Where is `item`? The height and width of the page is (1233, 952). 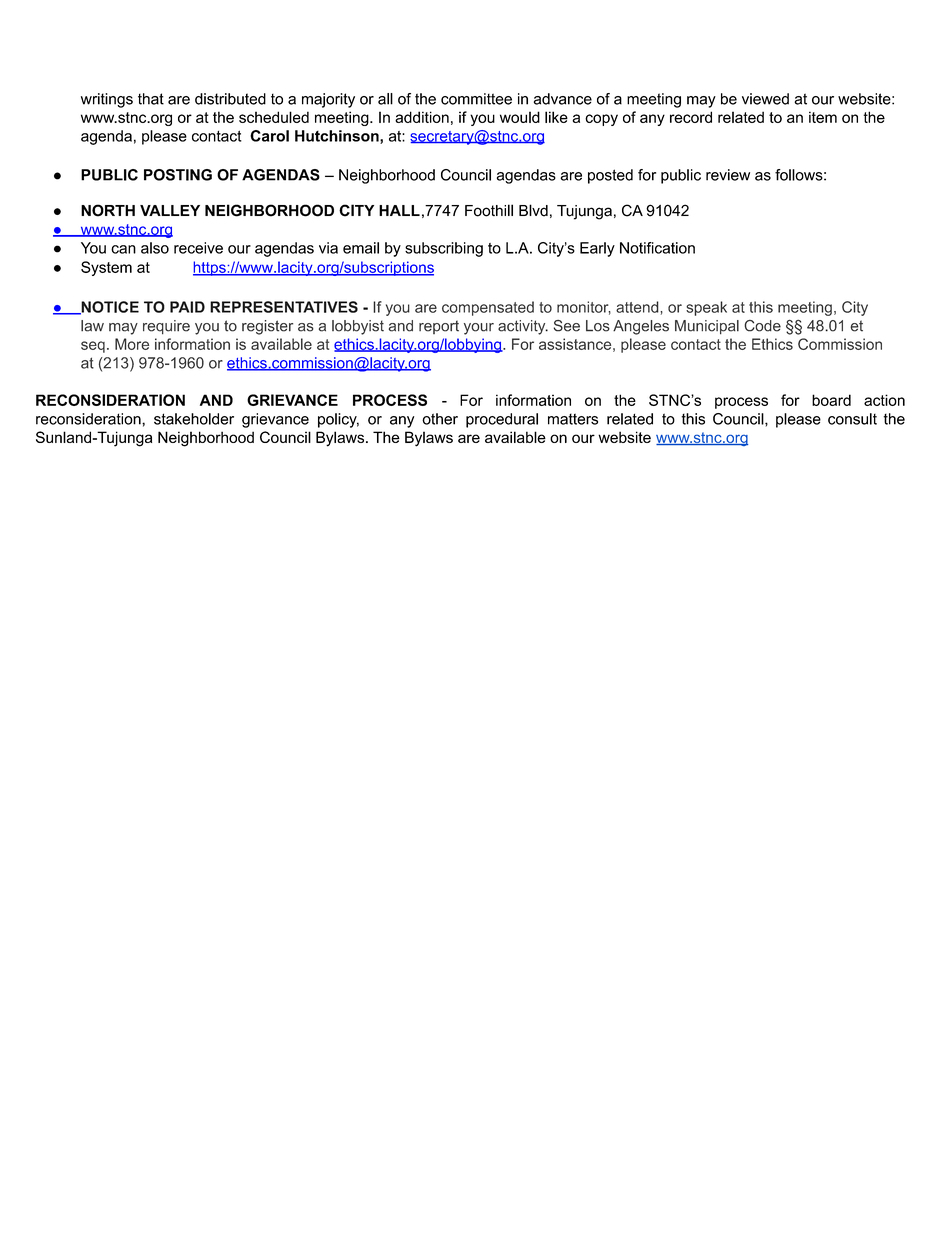
item is located at coordinates (823, 117).
